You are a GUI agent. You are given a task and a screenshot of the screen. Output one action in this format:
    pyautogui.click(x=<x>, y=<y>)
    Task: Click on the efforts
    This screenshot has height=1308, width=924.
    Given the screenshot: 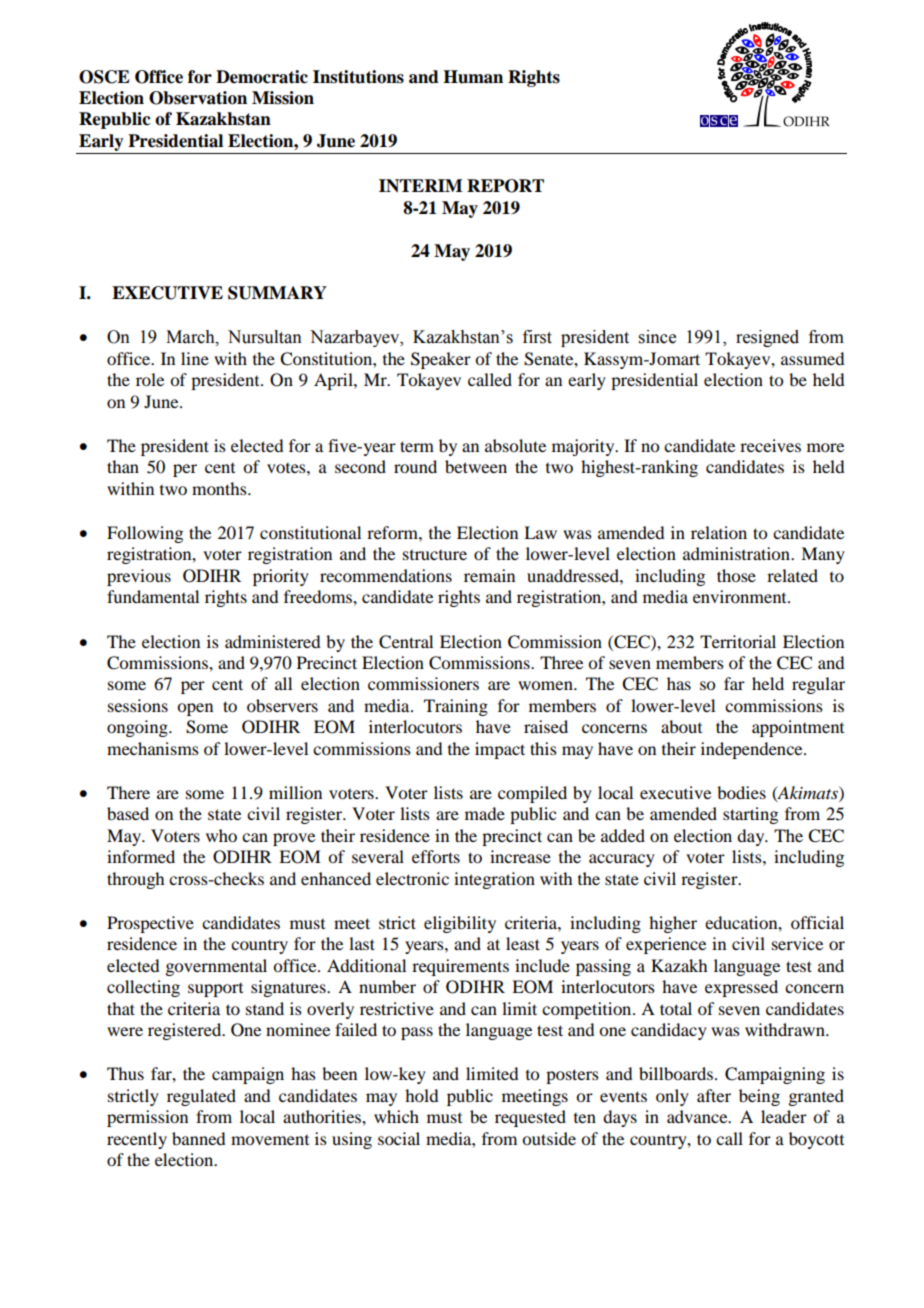 What is the action you would take?
    pyautogui.click(x=436, y=856)
